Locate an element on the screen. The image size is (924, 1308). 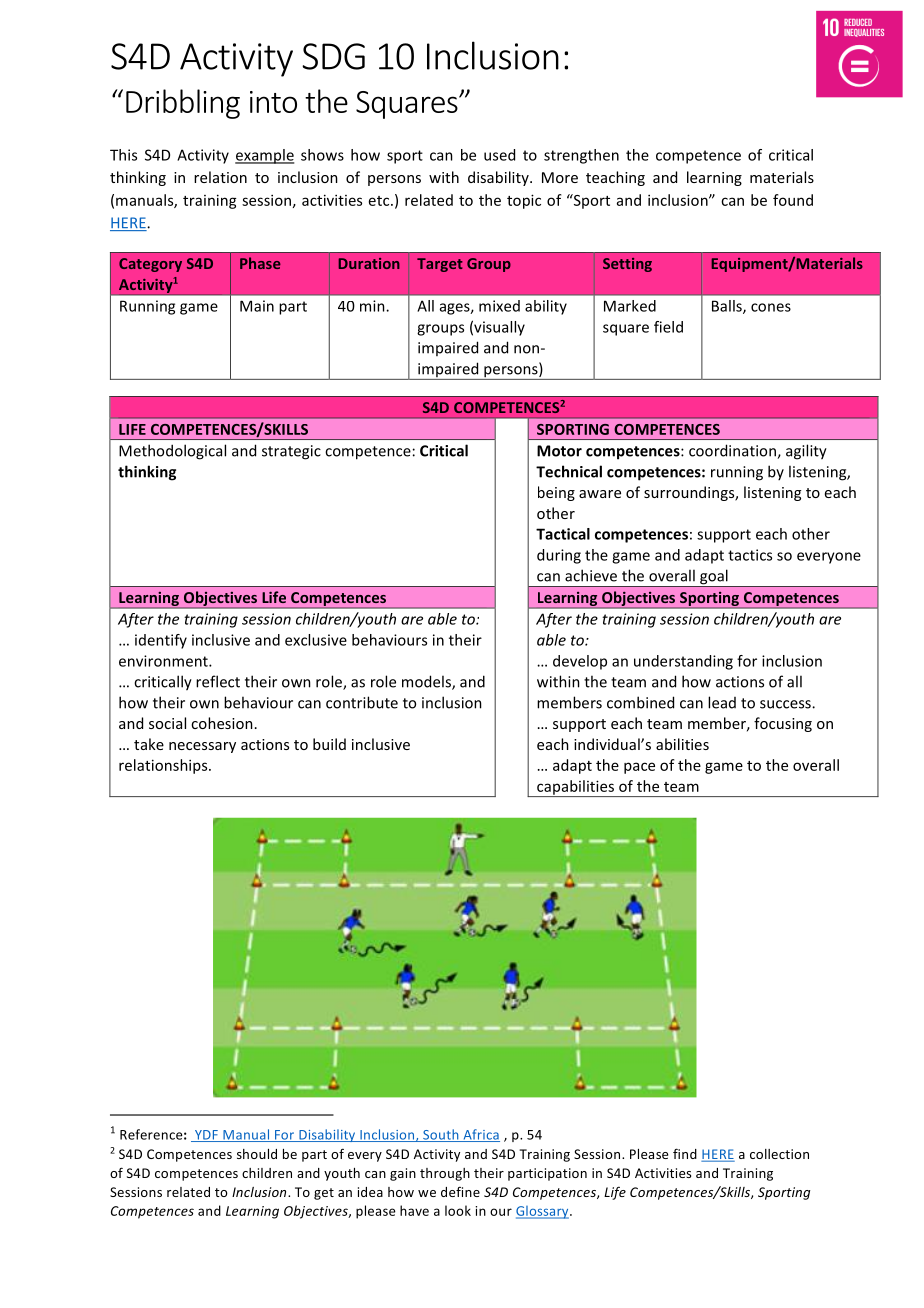
should is located at coordinates (257, 1154).
